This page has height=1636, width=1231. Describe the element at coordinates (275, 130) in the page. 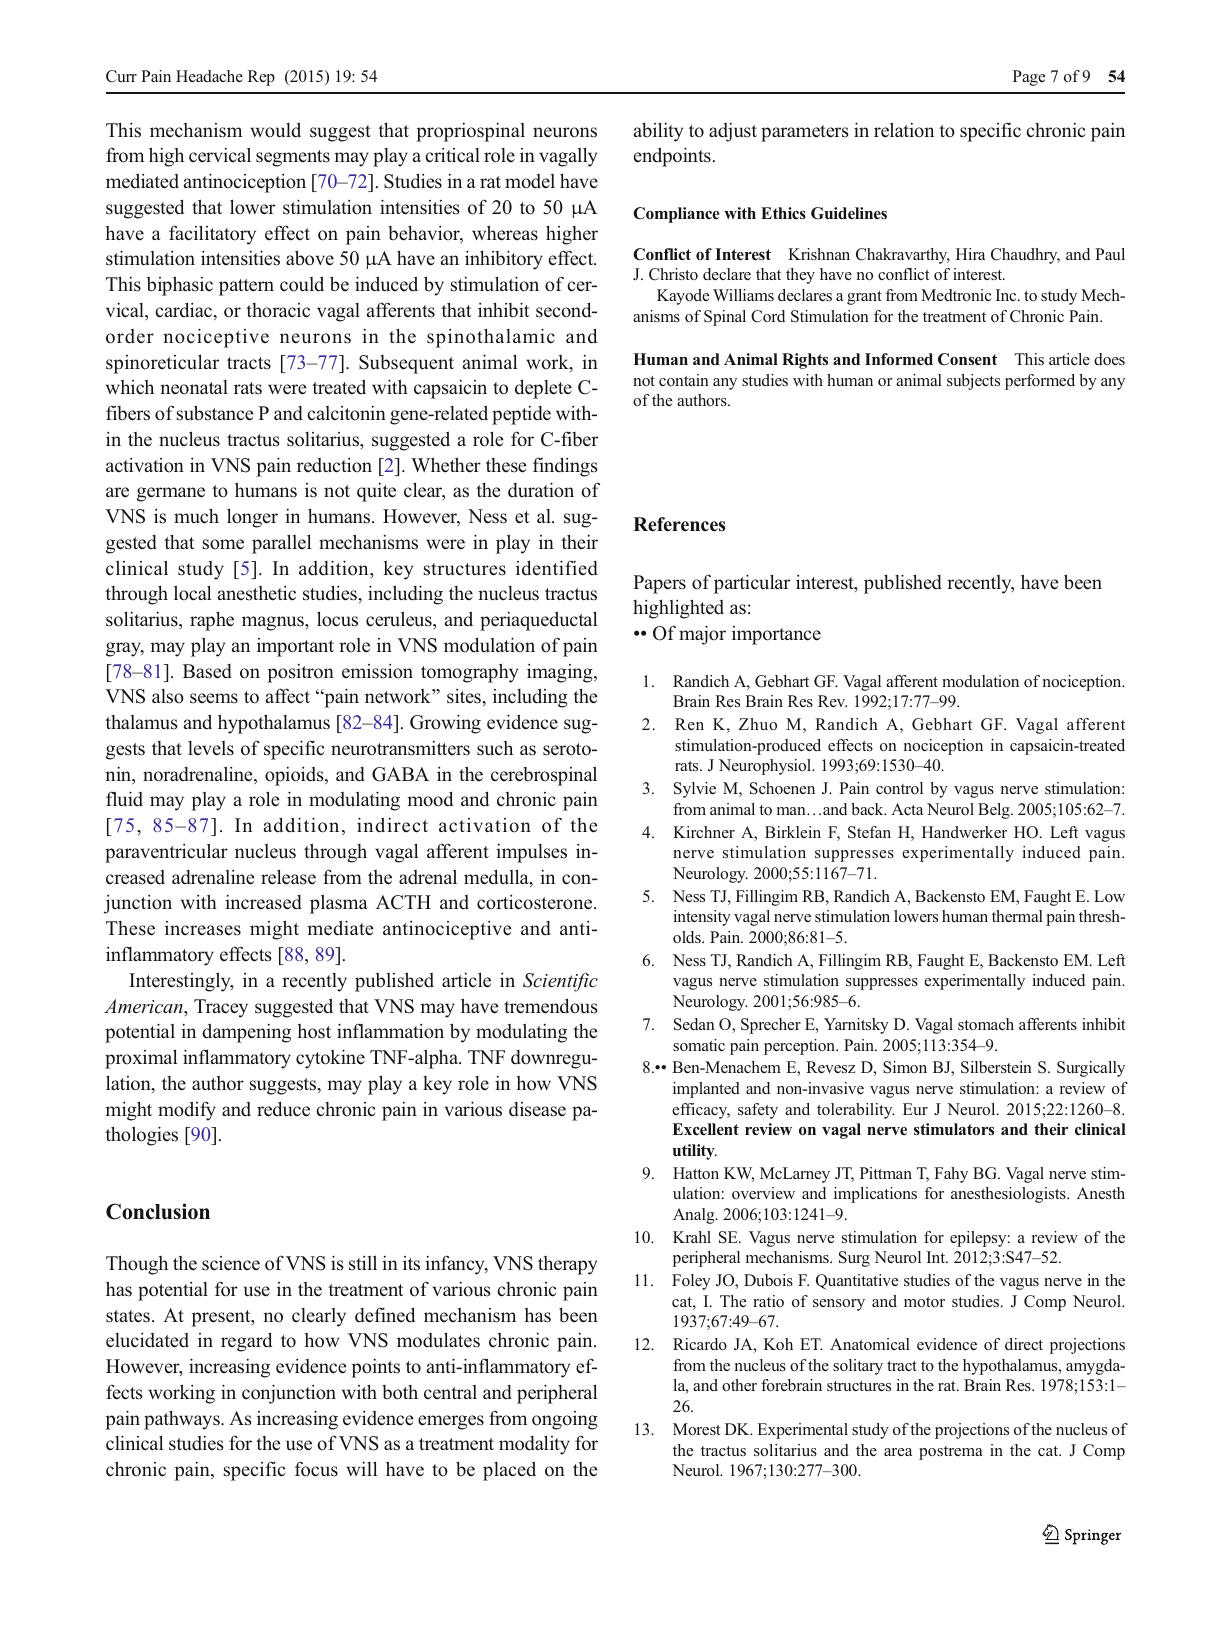

I see `would` at that location.
